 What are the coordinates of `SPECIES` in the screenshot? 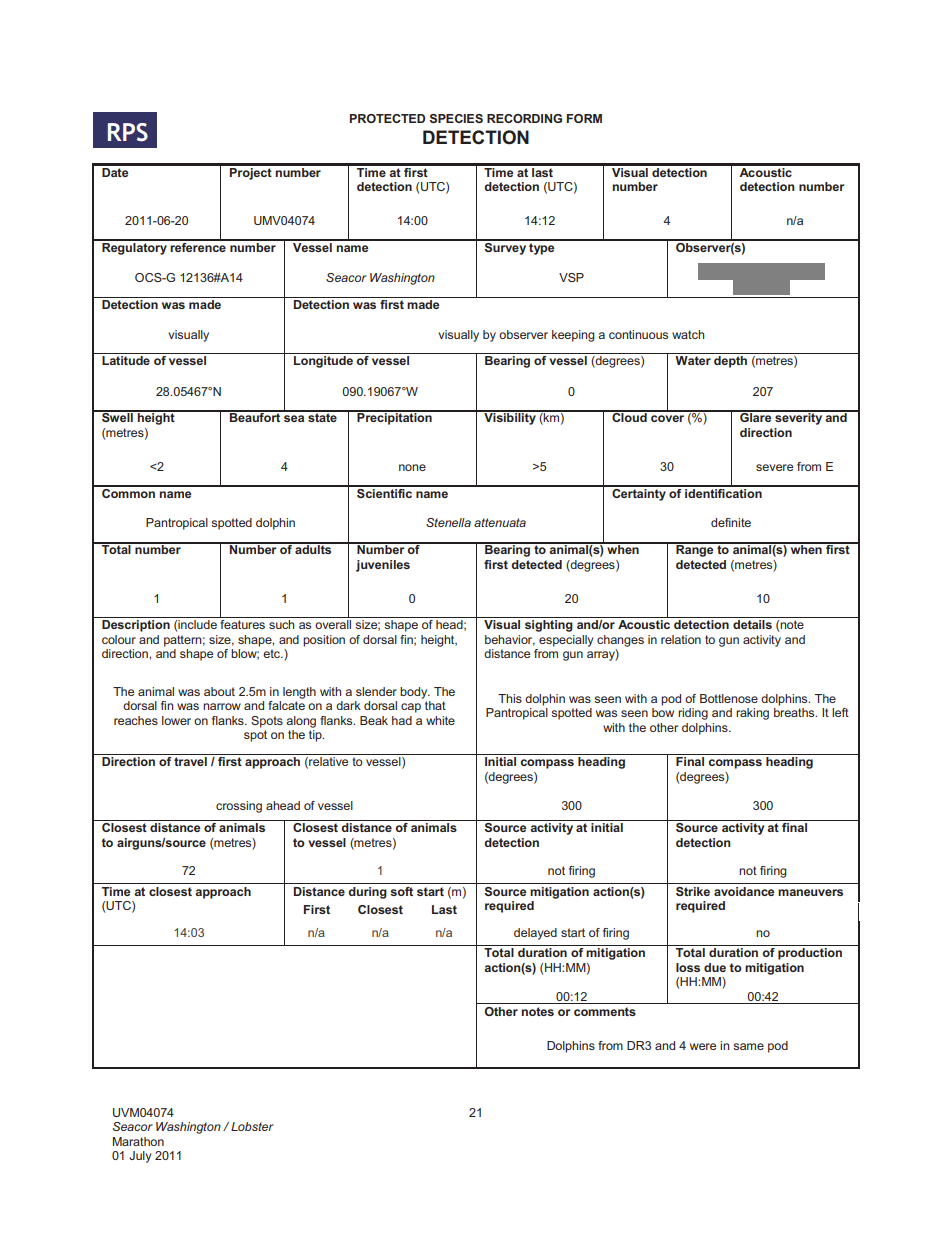 It's located at (456, 118).
